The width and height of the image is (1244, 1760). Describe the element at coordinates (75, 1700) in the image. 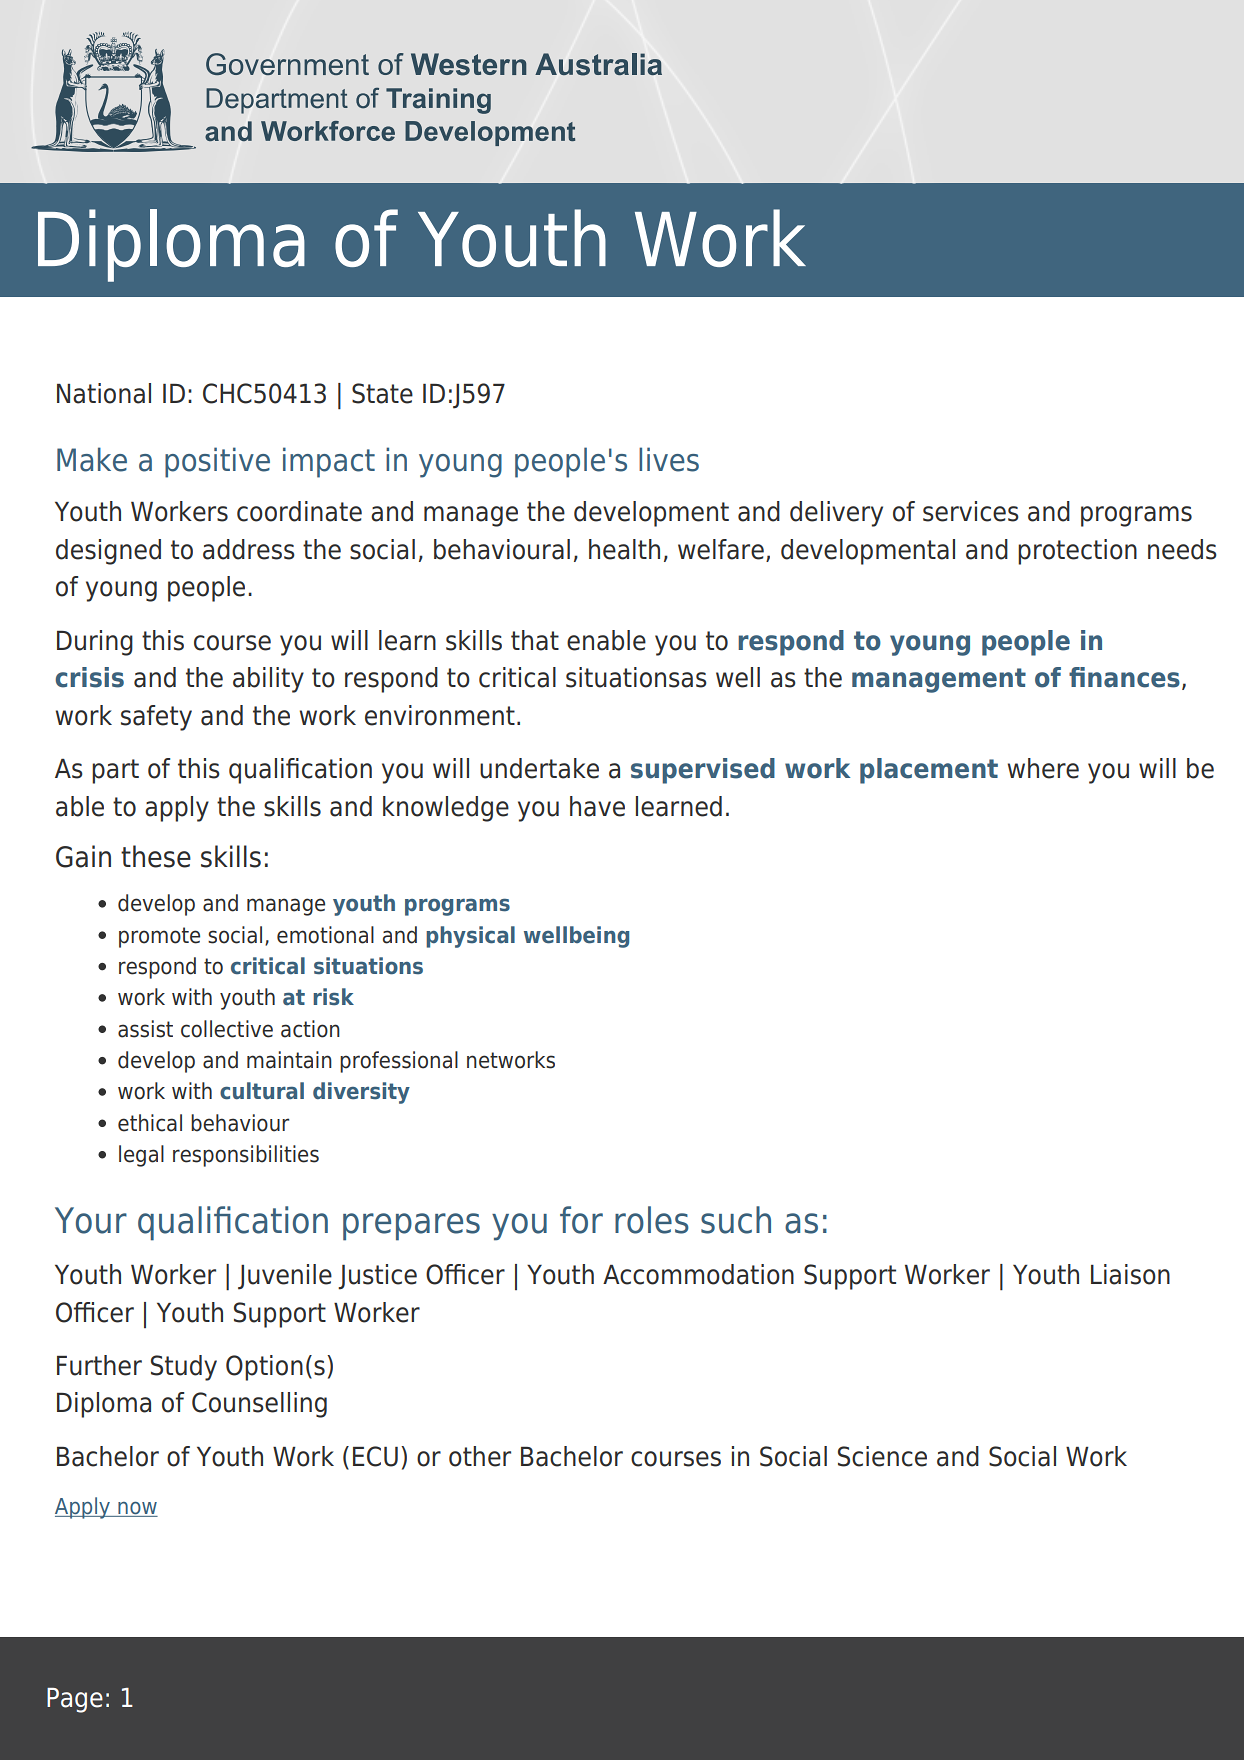

I see `Page` at that location.
